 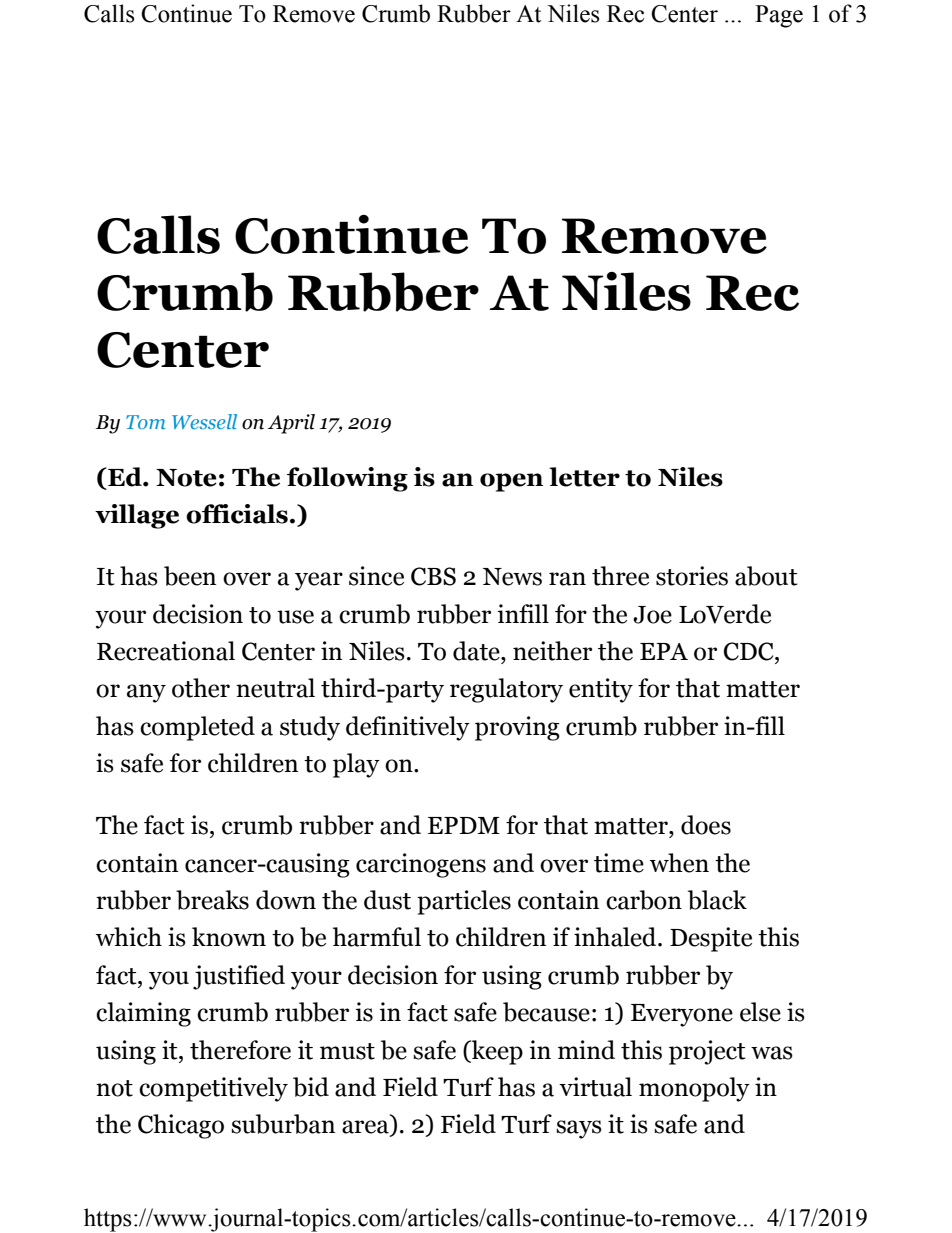 I want to click on Page, so click(x=779, y=16).
